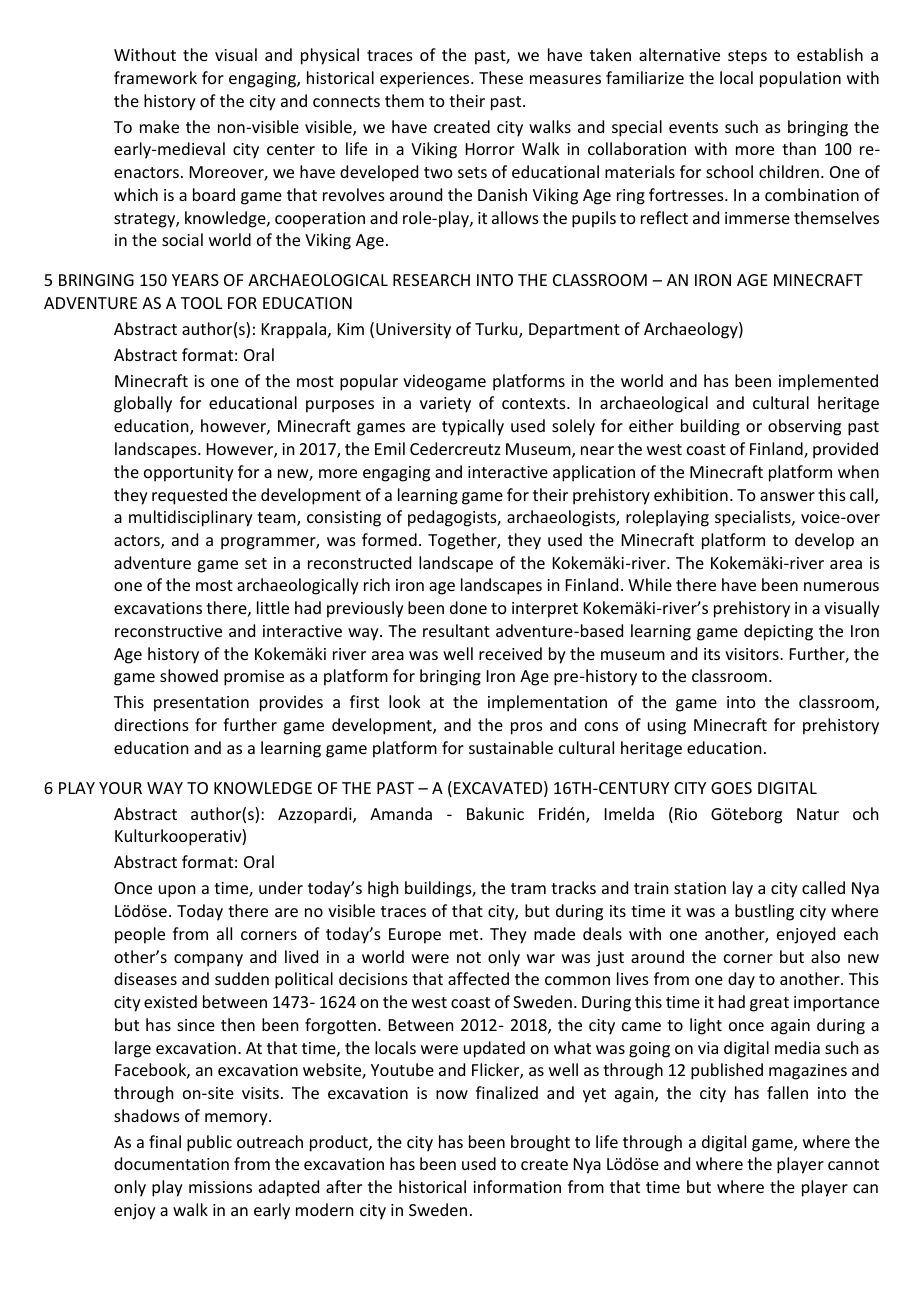  Describe the element at coordinates (501, 77) in the document. I see `These` at that location.
